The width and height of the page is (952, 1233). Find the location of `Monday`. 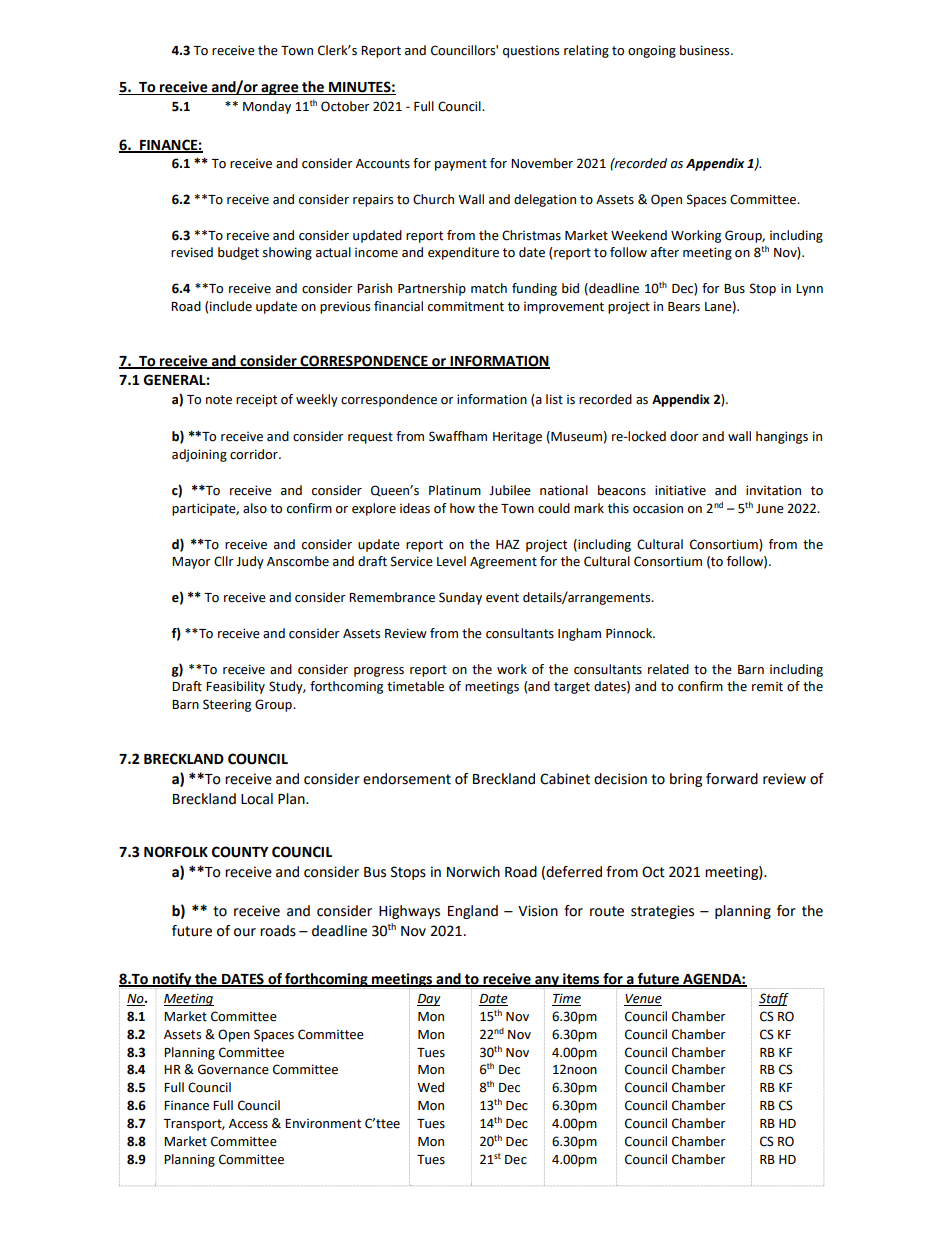

Monday is located at coordinates (267, 107).
